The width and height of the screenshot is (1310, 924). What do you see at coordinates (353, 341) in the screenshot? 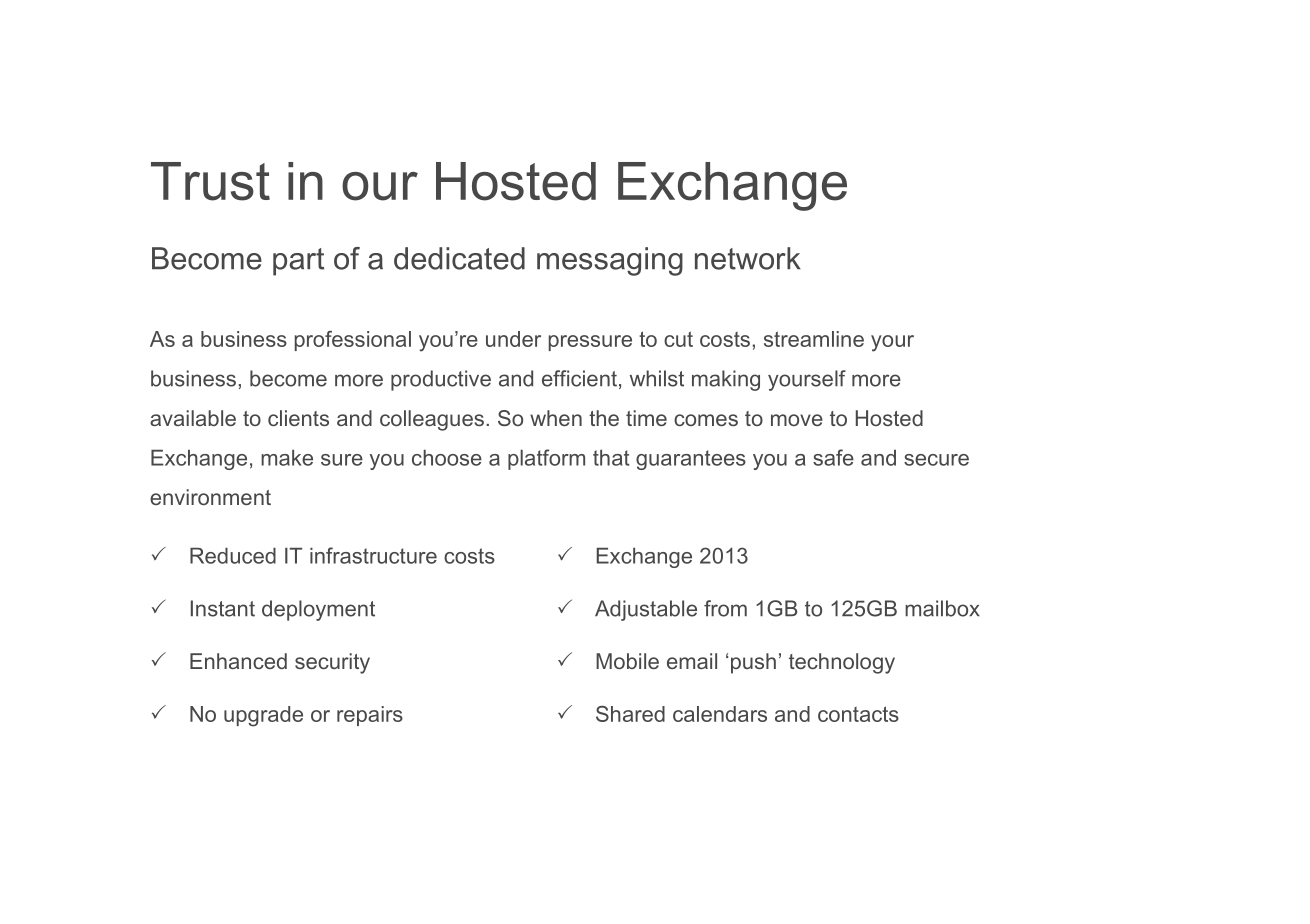
I see `professional` at bounding box center [353, 341].
